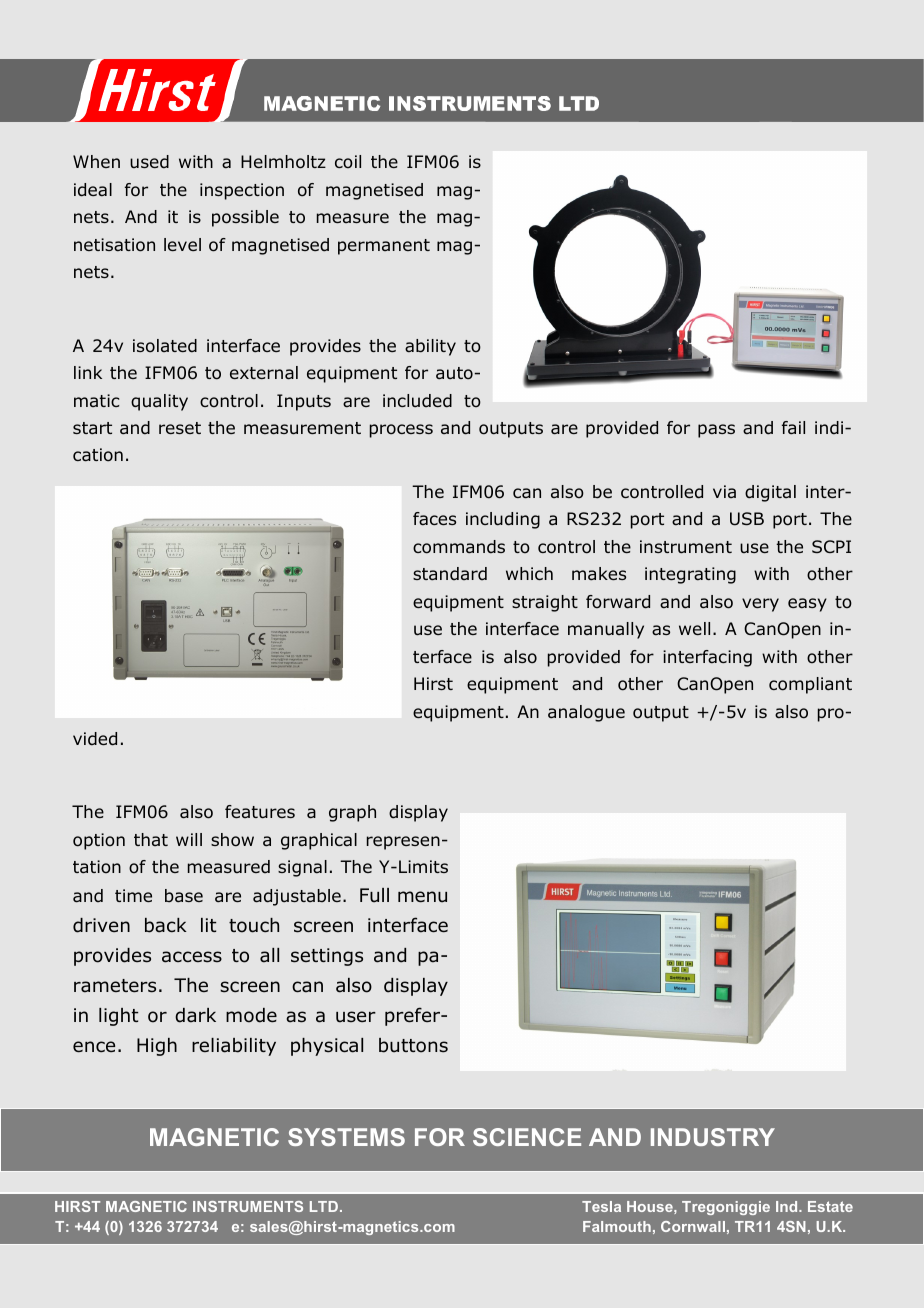  What do you see at coordinates (810, 685) in the page?
I see `compliant` at bounding box center [810, 685].
